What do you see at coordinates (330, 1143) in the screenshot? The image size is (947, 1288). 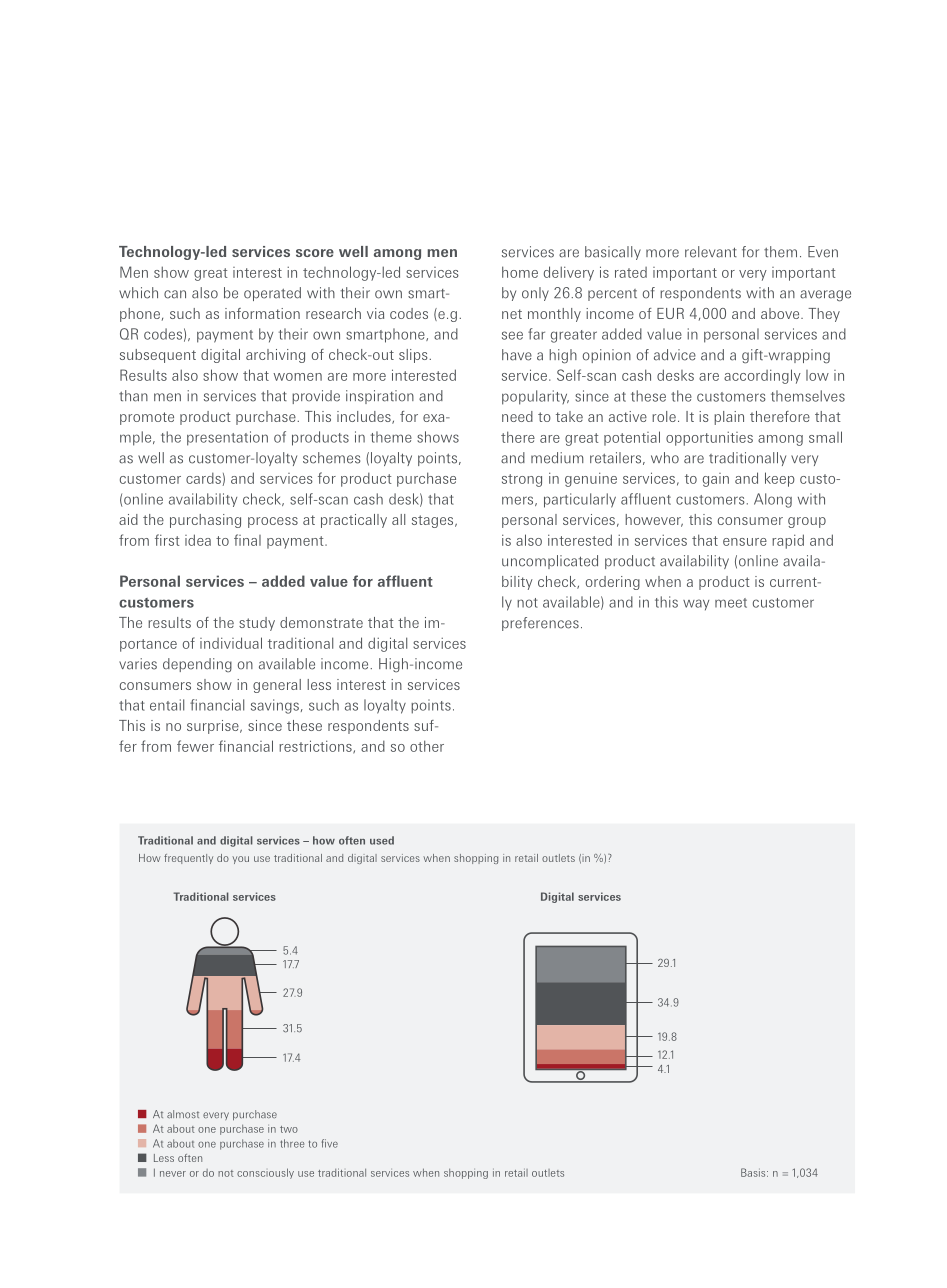 I see `five` at bounding box center [330, 1143].
